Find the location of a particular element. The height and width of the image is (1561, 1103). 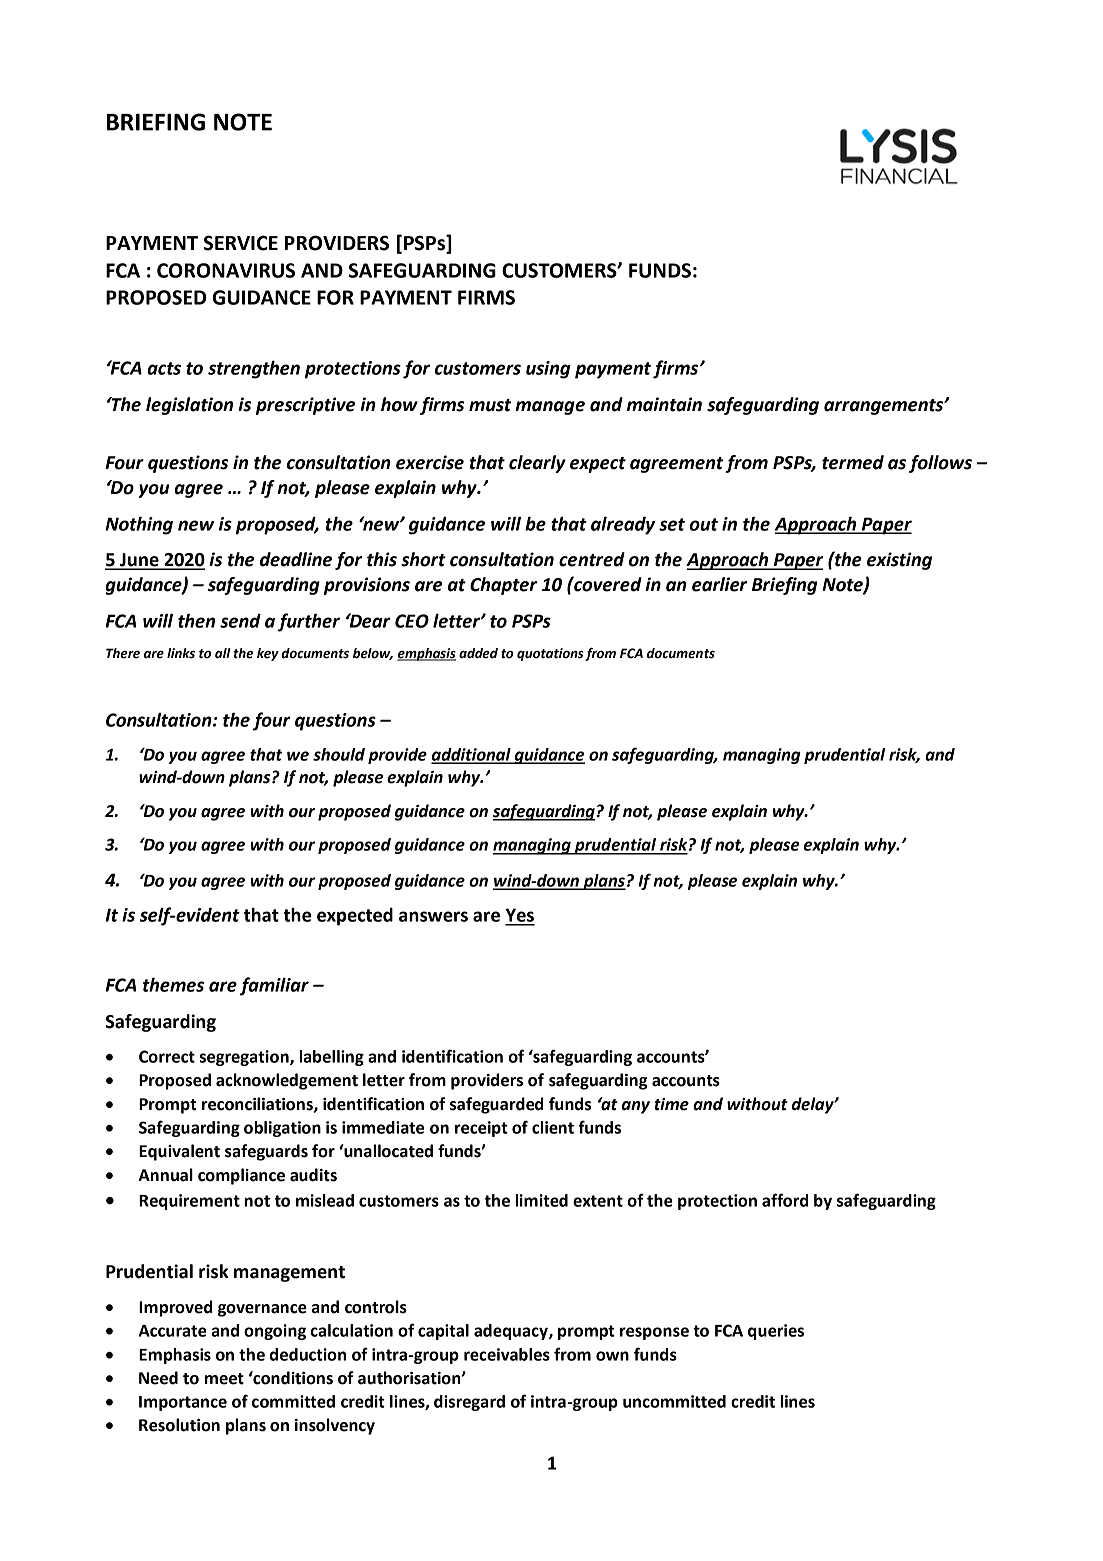

additional is located at coordinates (472, 755).
